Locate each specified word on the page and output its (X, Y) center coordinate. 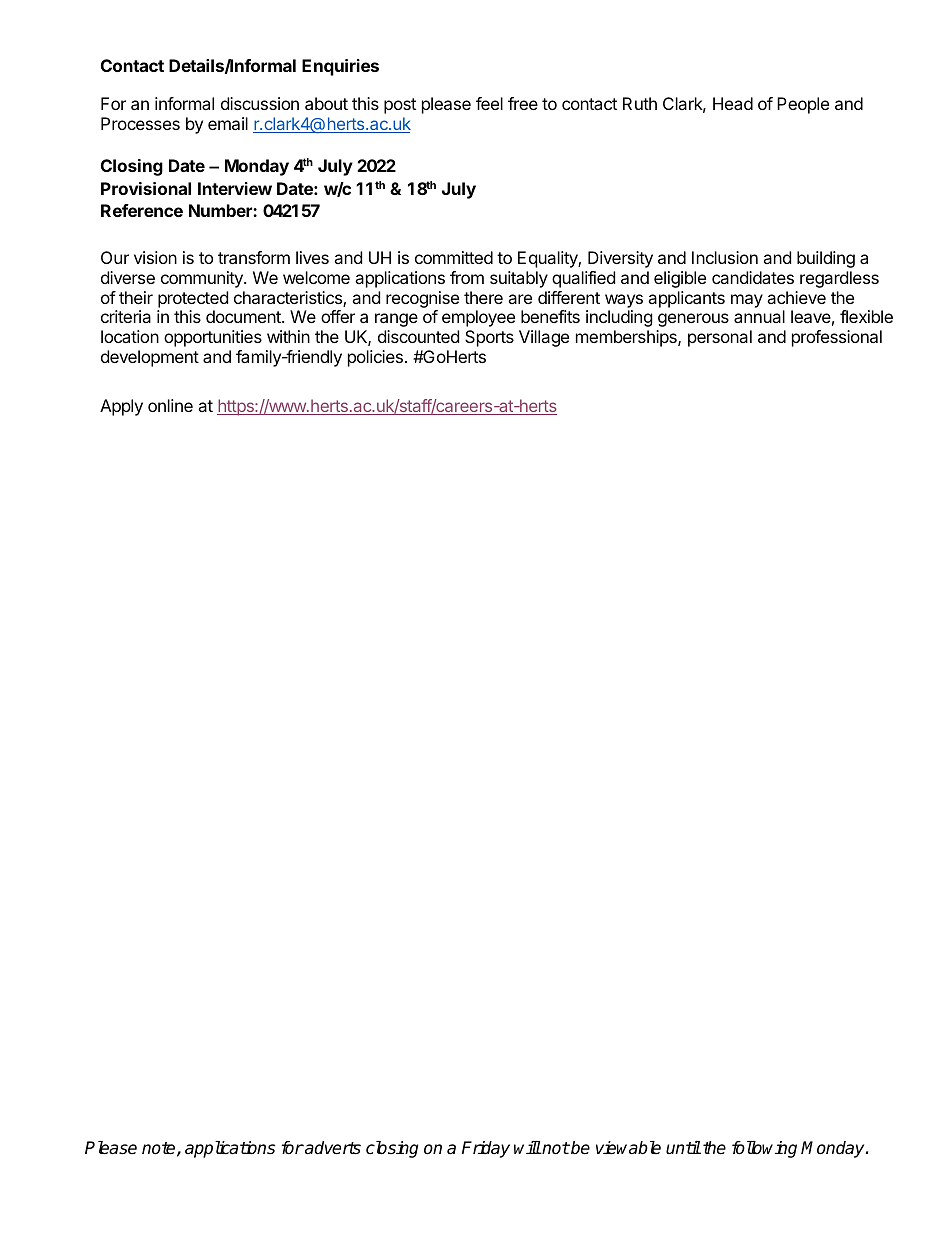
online (170, 405)
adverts (332, 1148)
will (527, 1147)
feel (489, 103)
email (228, 123)
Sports (489, 338)
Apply (121, 407)
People (803, 105)
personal (720, 338)
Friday (486, 1149)
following (764, 1149)
